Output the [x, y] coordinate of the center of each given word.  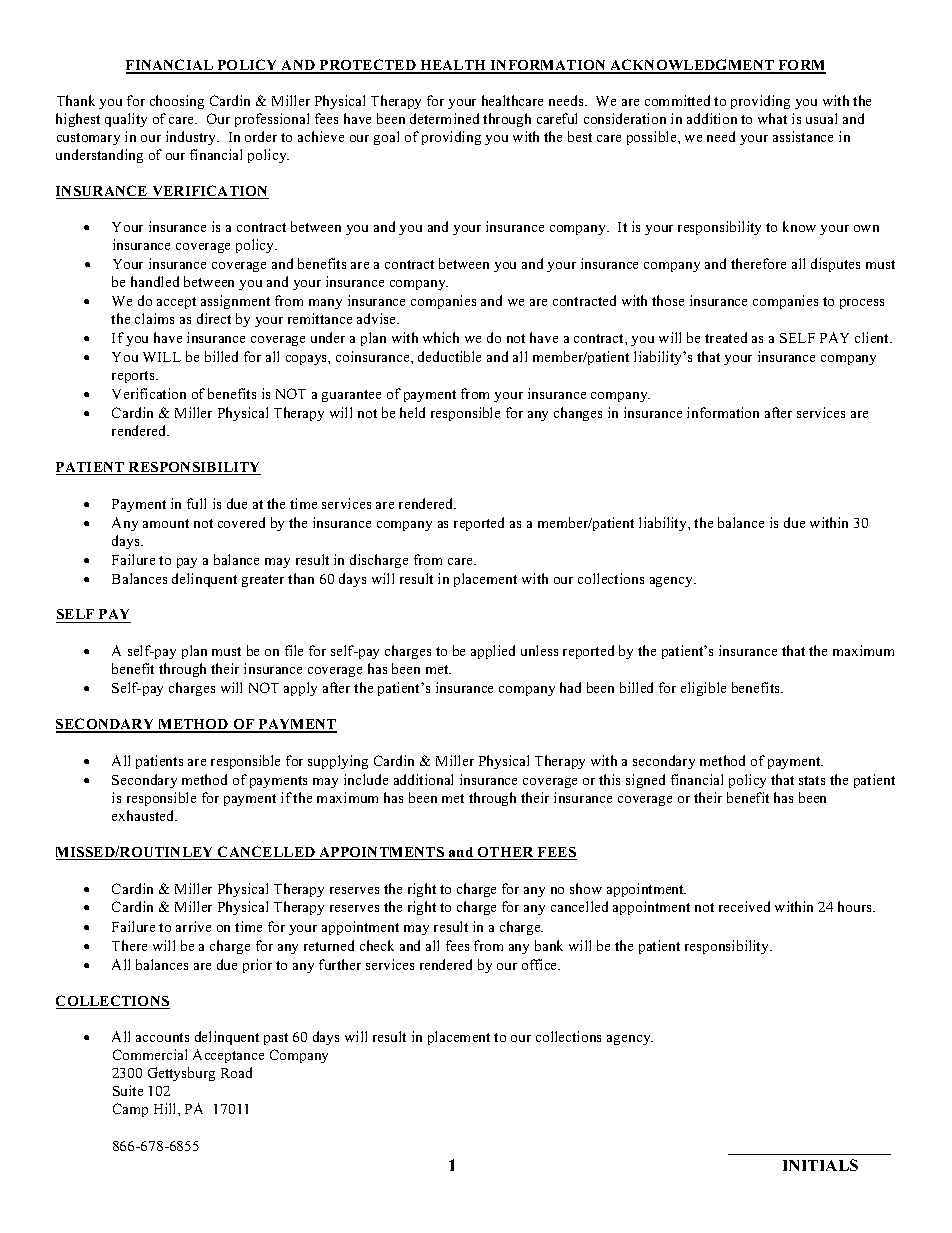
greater [263, 581]
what [772, 118]
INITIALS [820, 1165]
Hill [166, 1108]
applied [493, 652]
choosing [177, 102]
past [276, 1039]
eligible [703, 689]
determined [444, 118]
